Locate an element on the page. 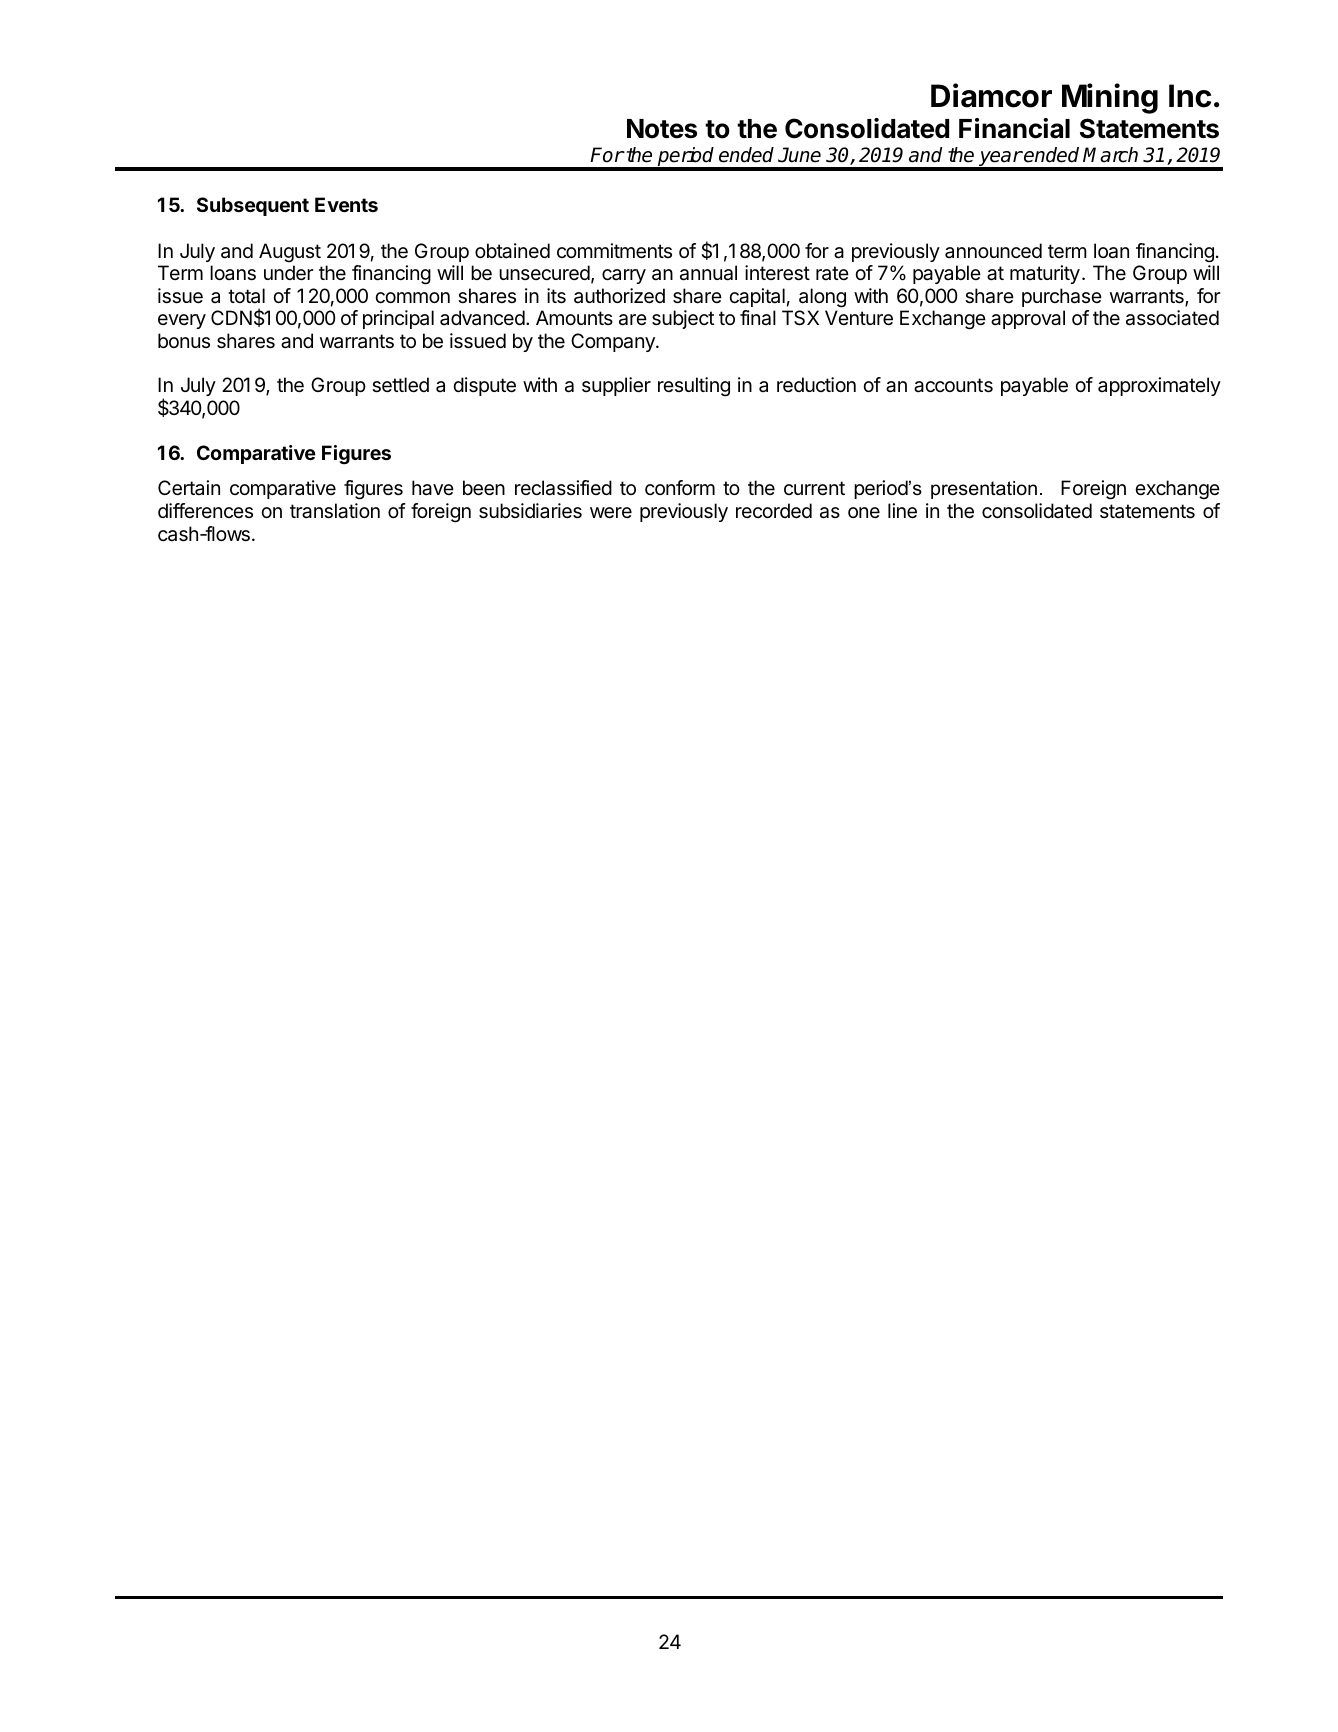 The height and width of the page is (1732, 1338). purchase is located at coordinates (1062, 297).
